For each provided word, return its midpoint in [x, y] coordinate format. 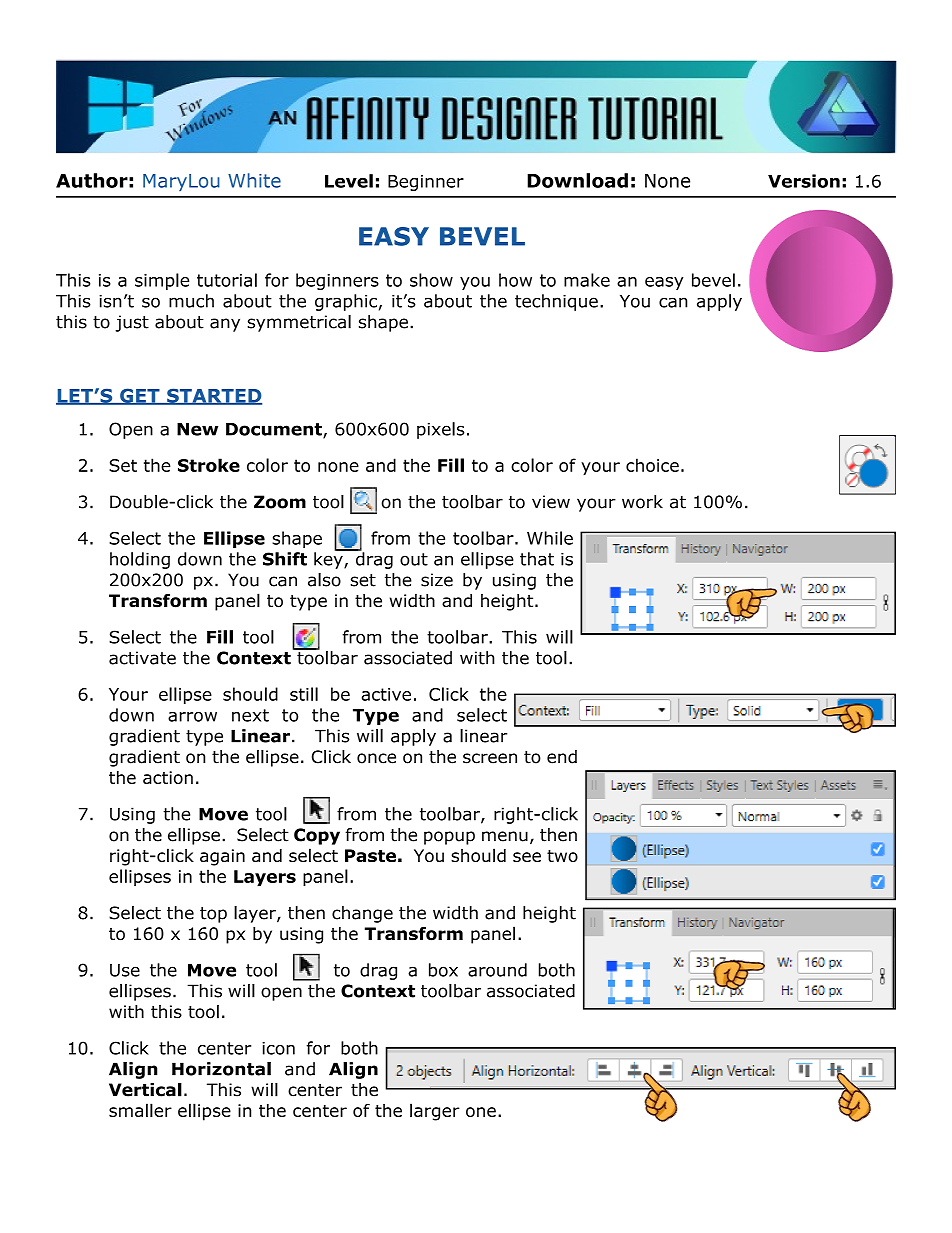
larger [435, 1112]
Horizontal [221, 1069]
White [254, 180]
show [431, 280]
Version [804, 181]
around [497, 970]
